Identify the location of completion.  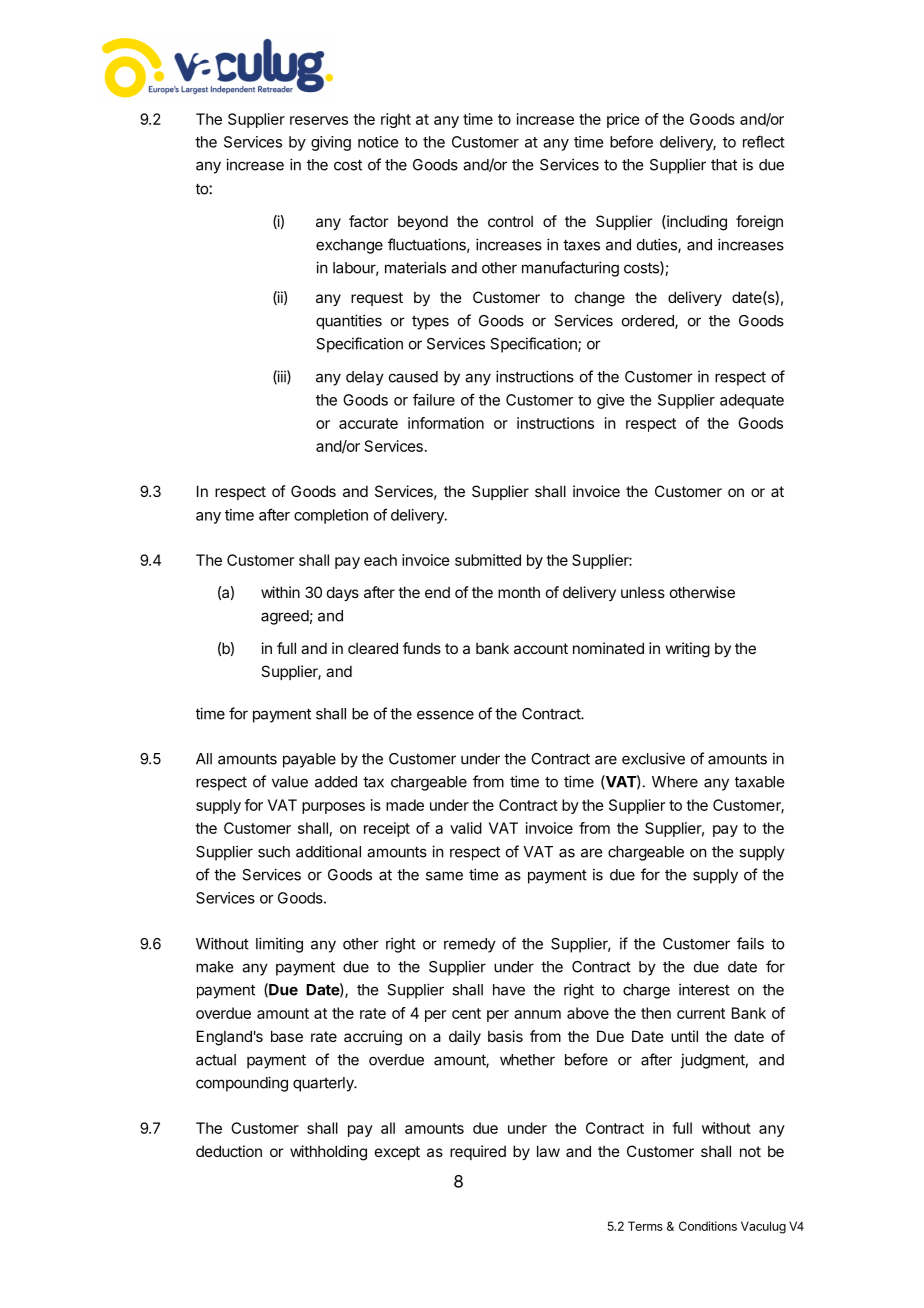
(331, 516).
